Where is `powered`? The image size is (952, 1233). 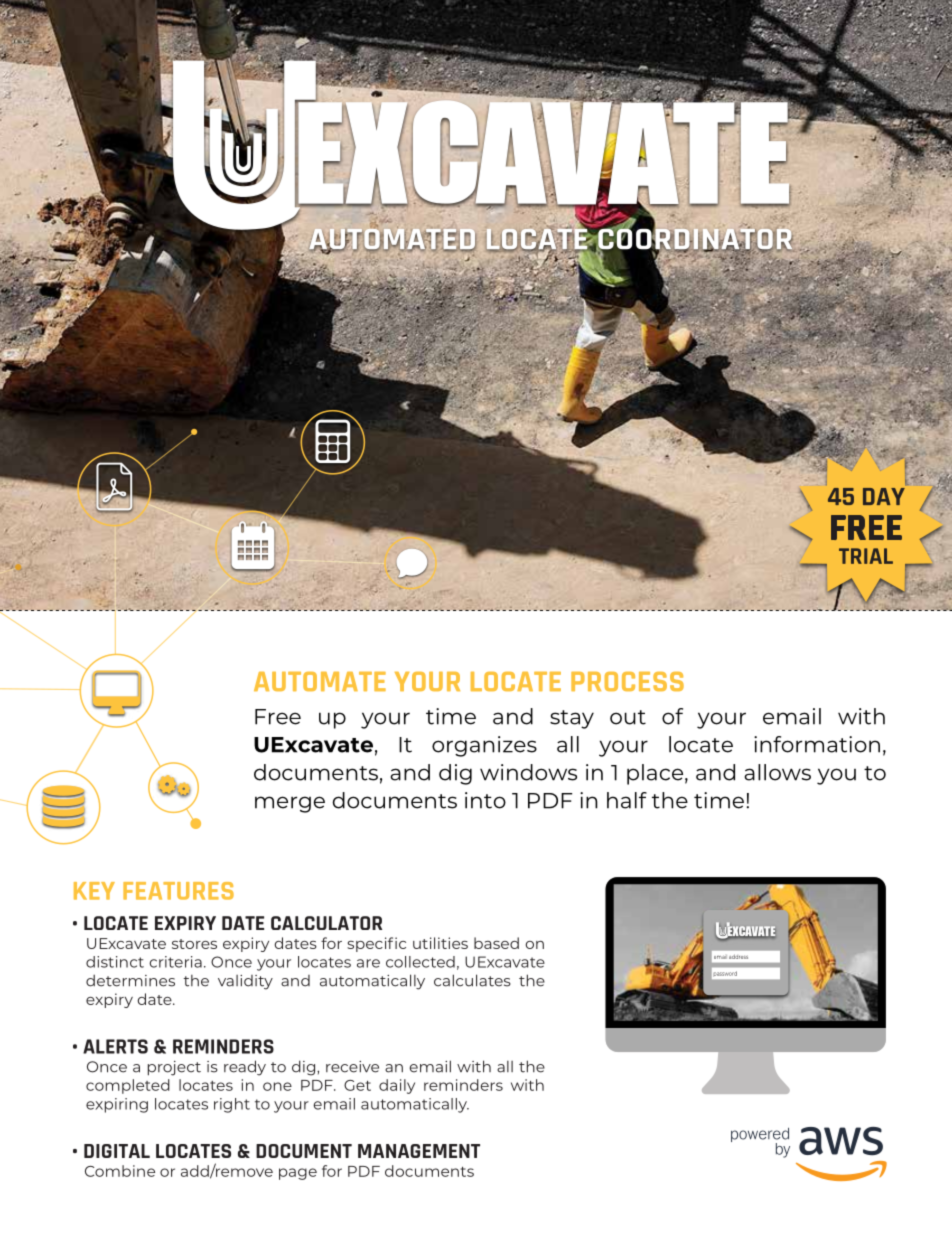
powered is located at coordinates (760, 1136).
